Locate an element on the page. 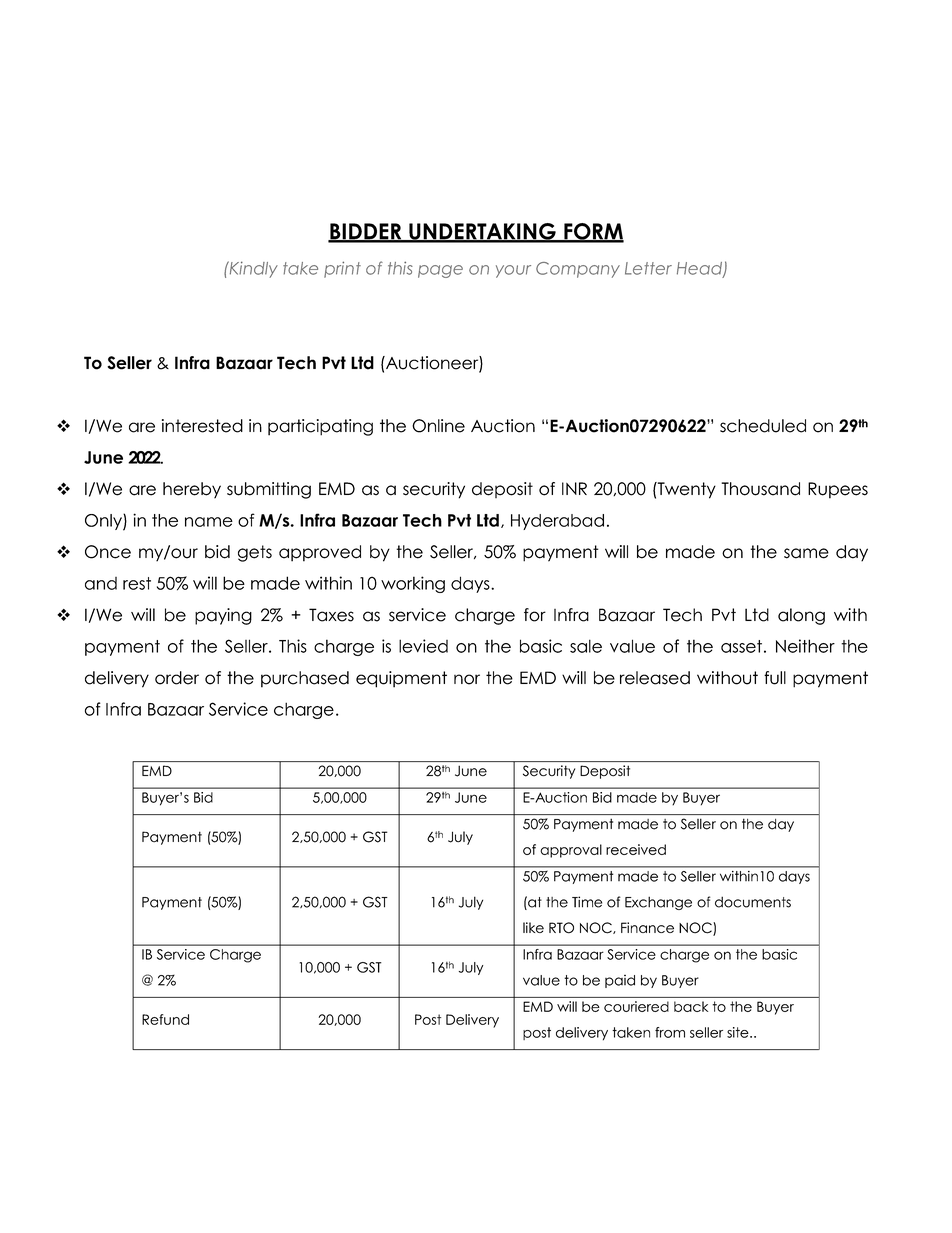  site is located at coordinates (739, 1032).
